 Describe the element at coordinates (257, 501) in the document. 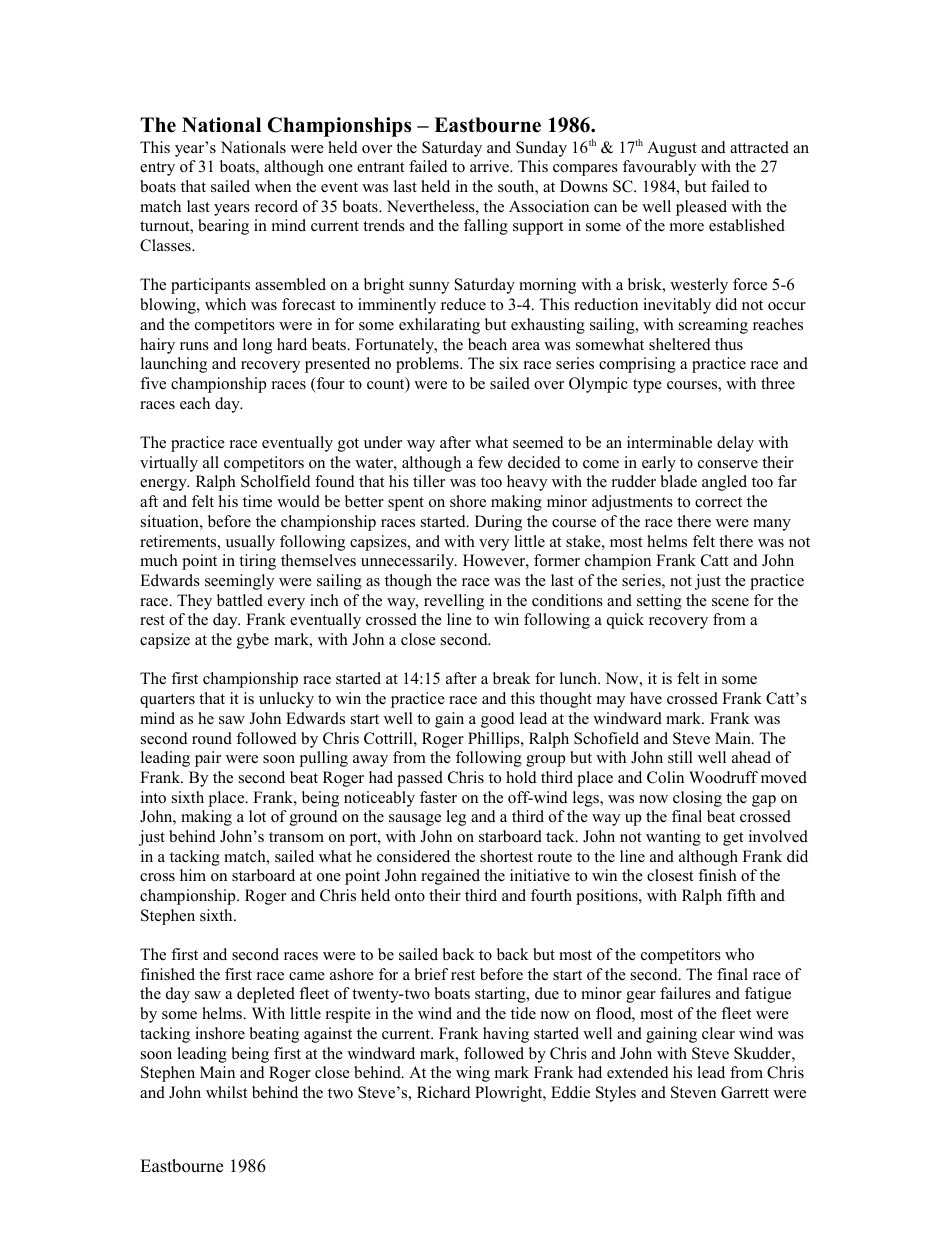

I see `time` at that location.
